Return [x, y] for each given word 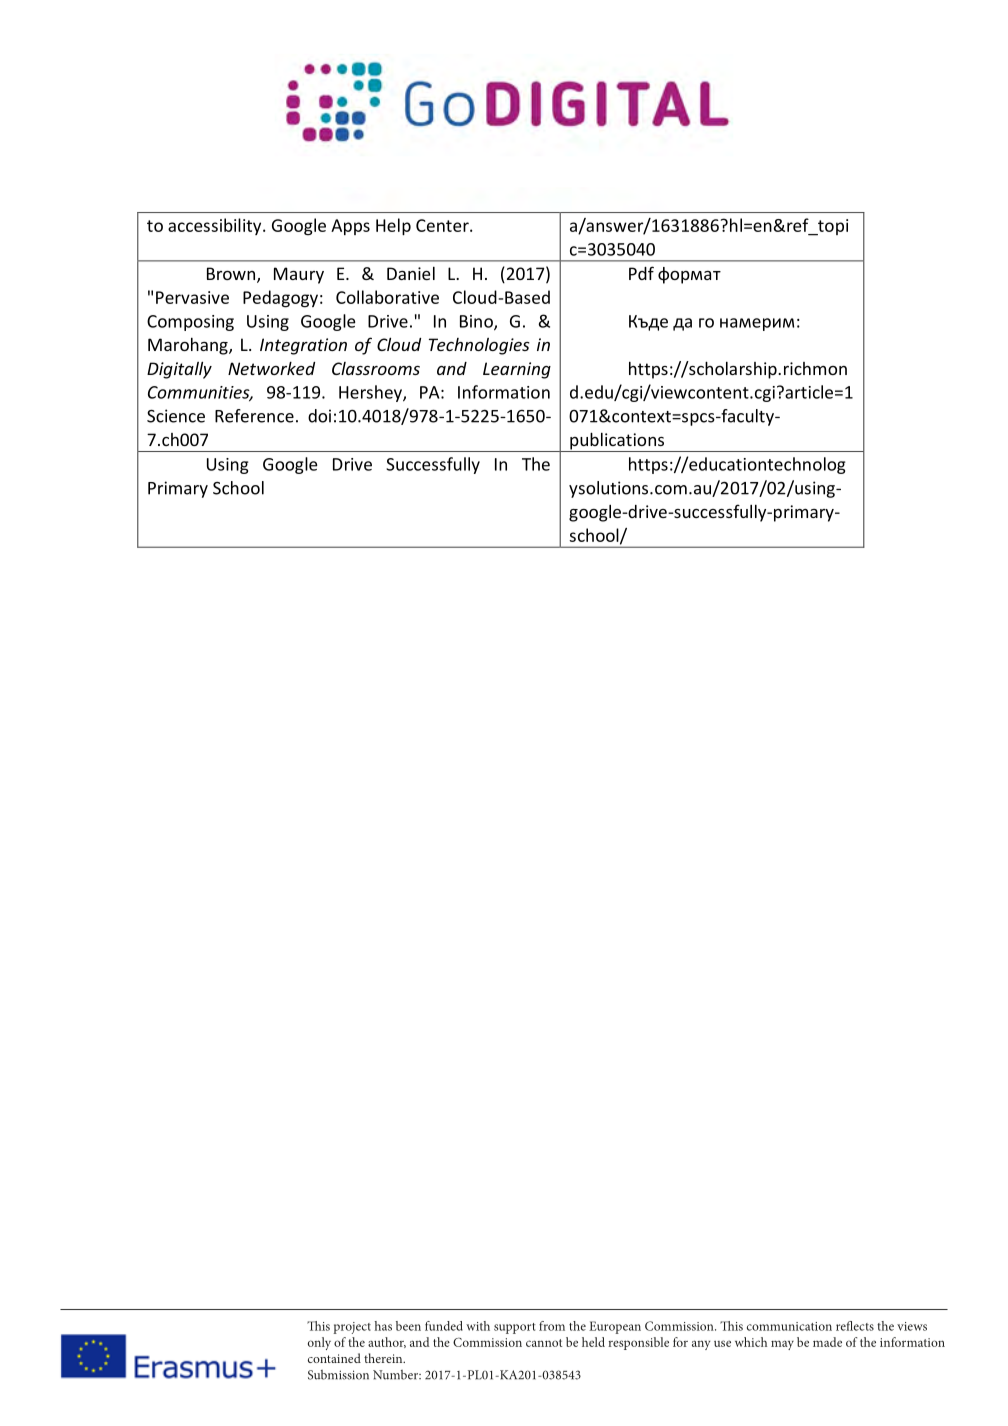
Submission [338, 1375]
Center [443, 225]
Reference [254, 416]
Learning [517, 370]
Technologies [479, 346]
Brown [232, 275]
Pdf [641, 273]
